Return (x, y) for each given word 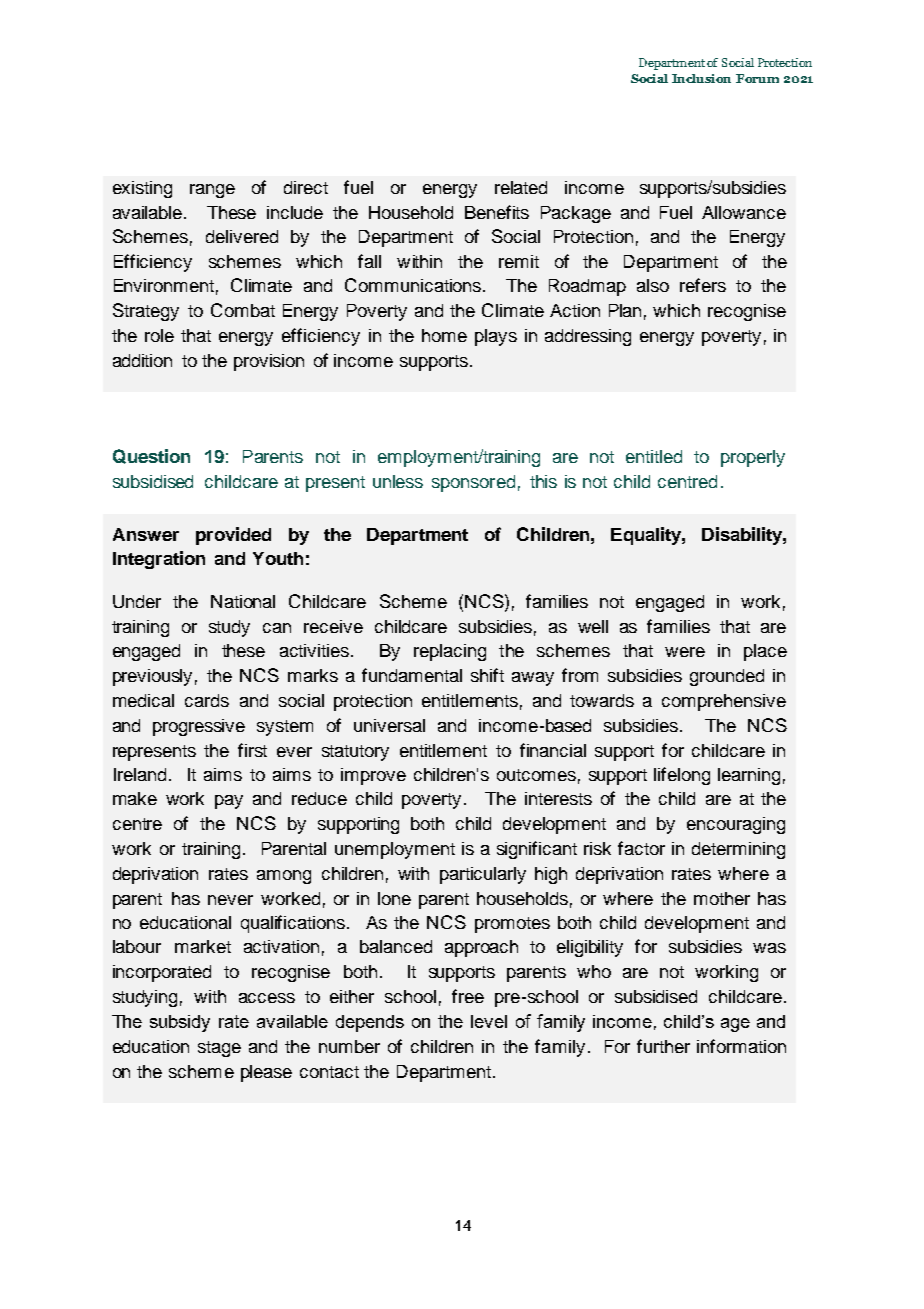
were (685, 652)
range (212, 191)
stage (219, 1049)
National (243, 601)
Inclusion (701, 78)
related (521, 187)
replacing (450, 652)
